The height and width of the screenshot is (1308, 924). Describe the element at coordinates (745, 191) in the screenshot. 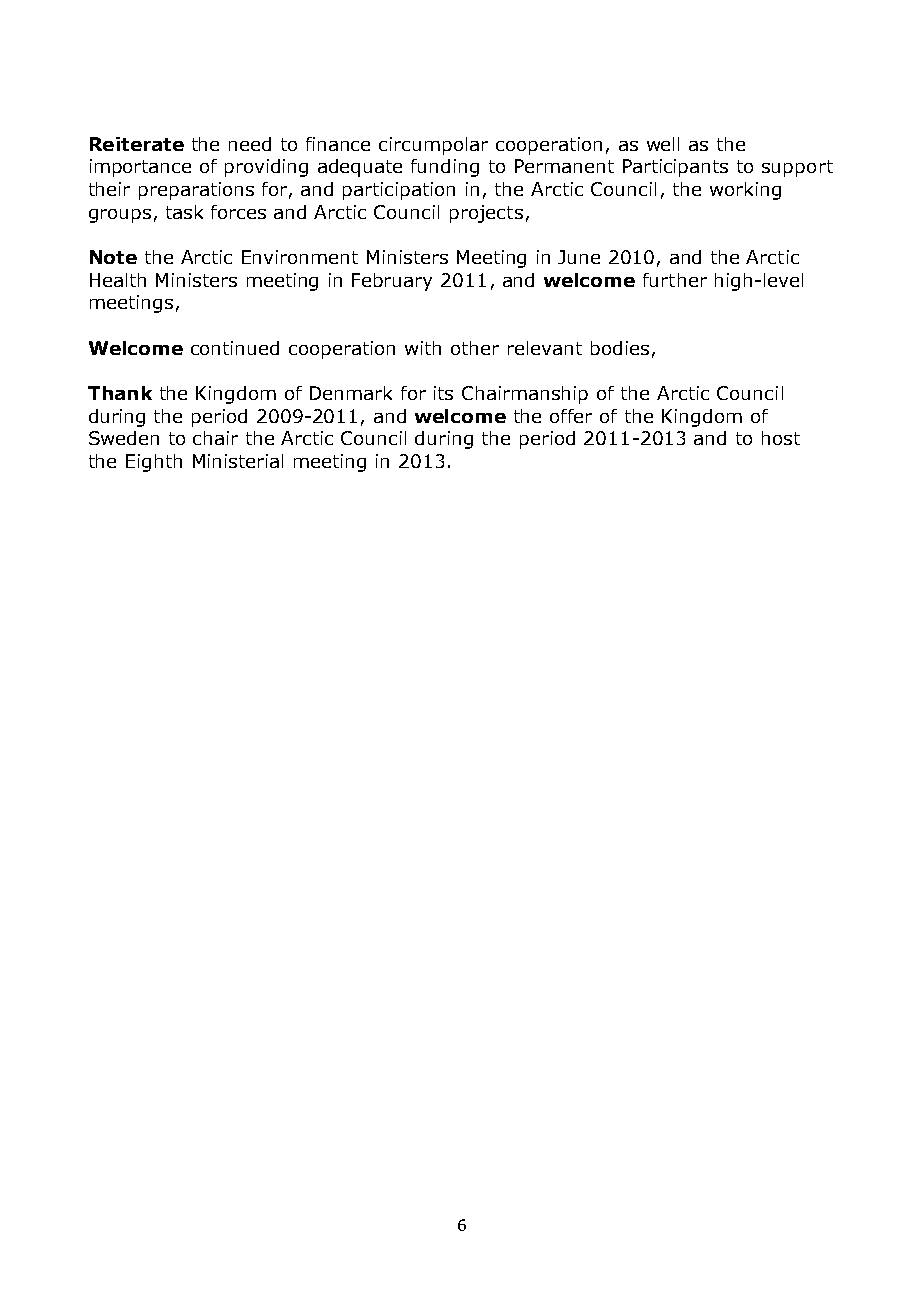

I see `working` at that location.
